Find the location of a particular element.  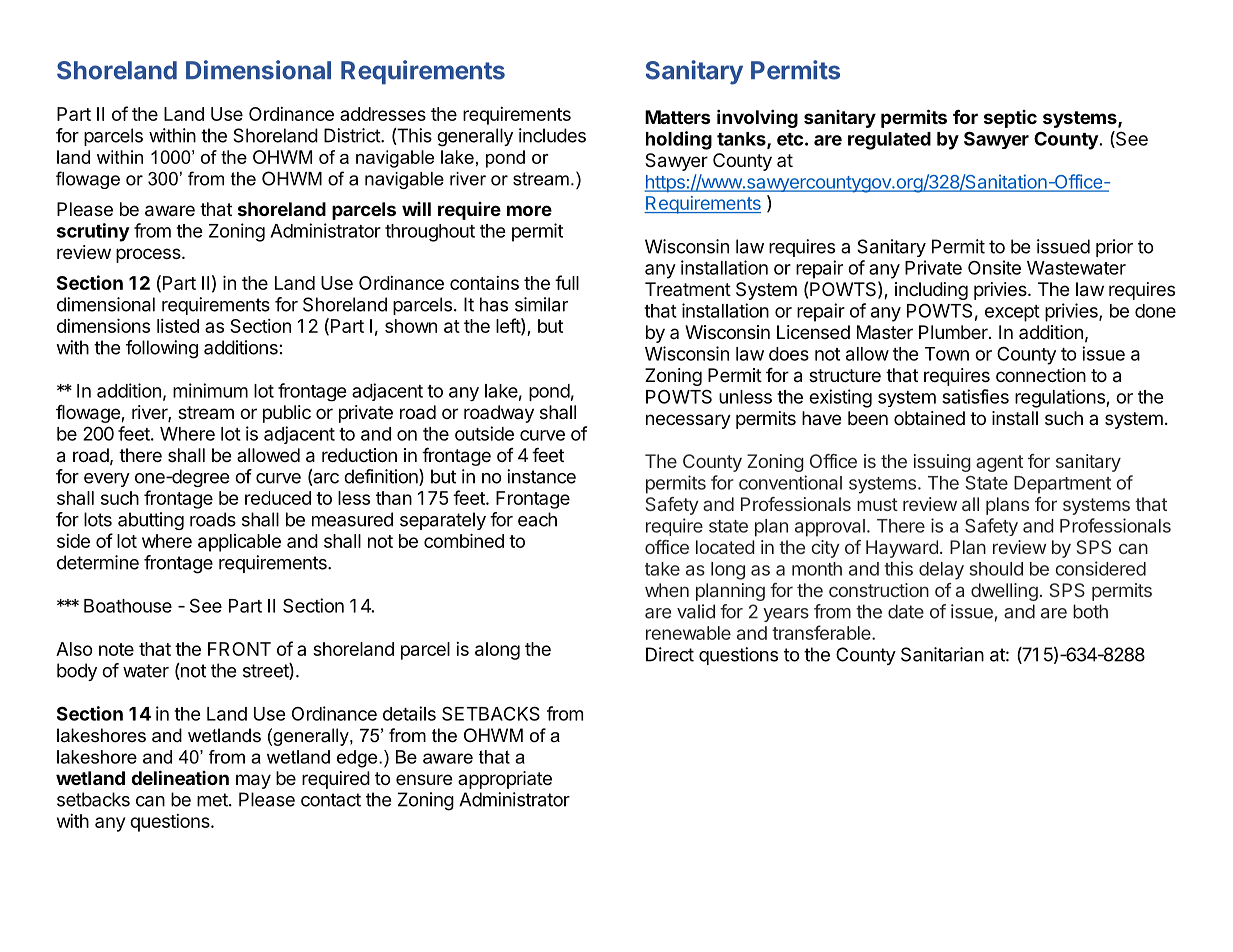

delineation is located at coordinates (180, 777).
